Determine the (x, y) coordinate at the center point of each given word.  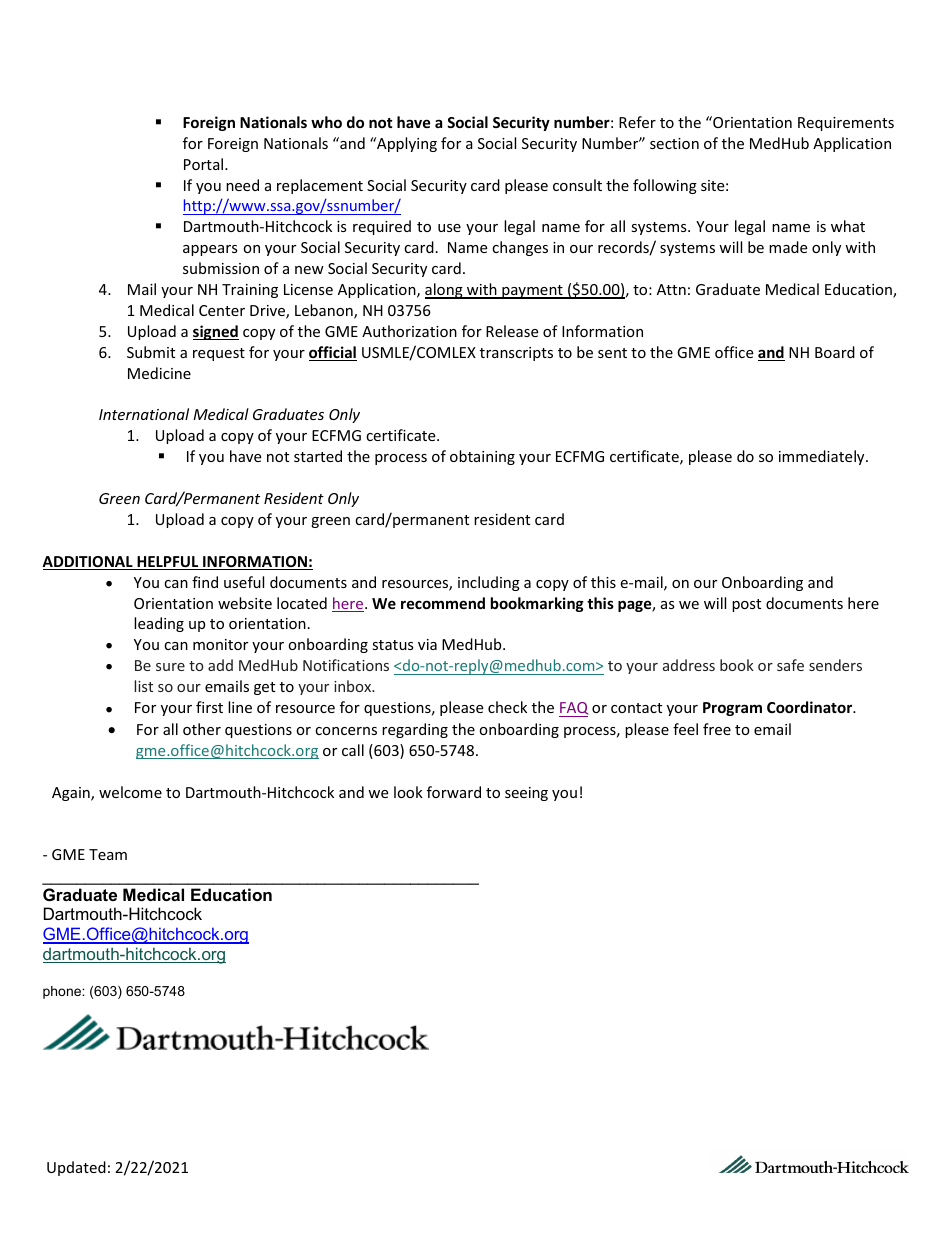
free (717, 729)
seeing (526, 794)
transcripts (516, 354)
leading (159, 624)
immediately (823, 457)
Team (108, 854)
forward (454, 792)
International (144, 414)
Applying (406, 144)
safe (790, 665)
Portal (205, 164)
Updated (76, 1168)
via (427, 644)
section (674, 143)
